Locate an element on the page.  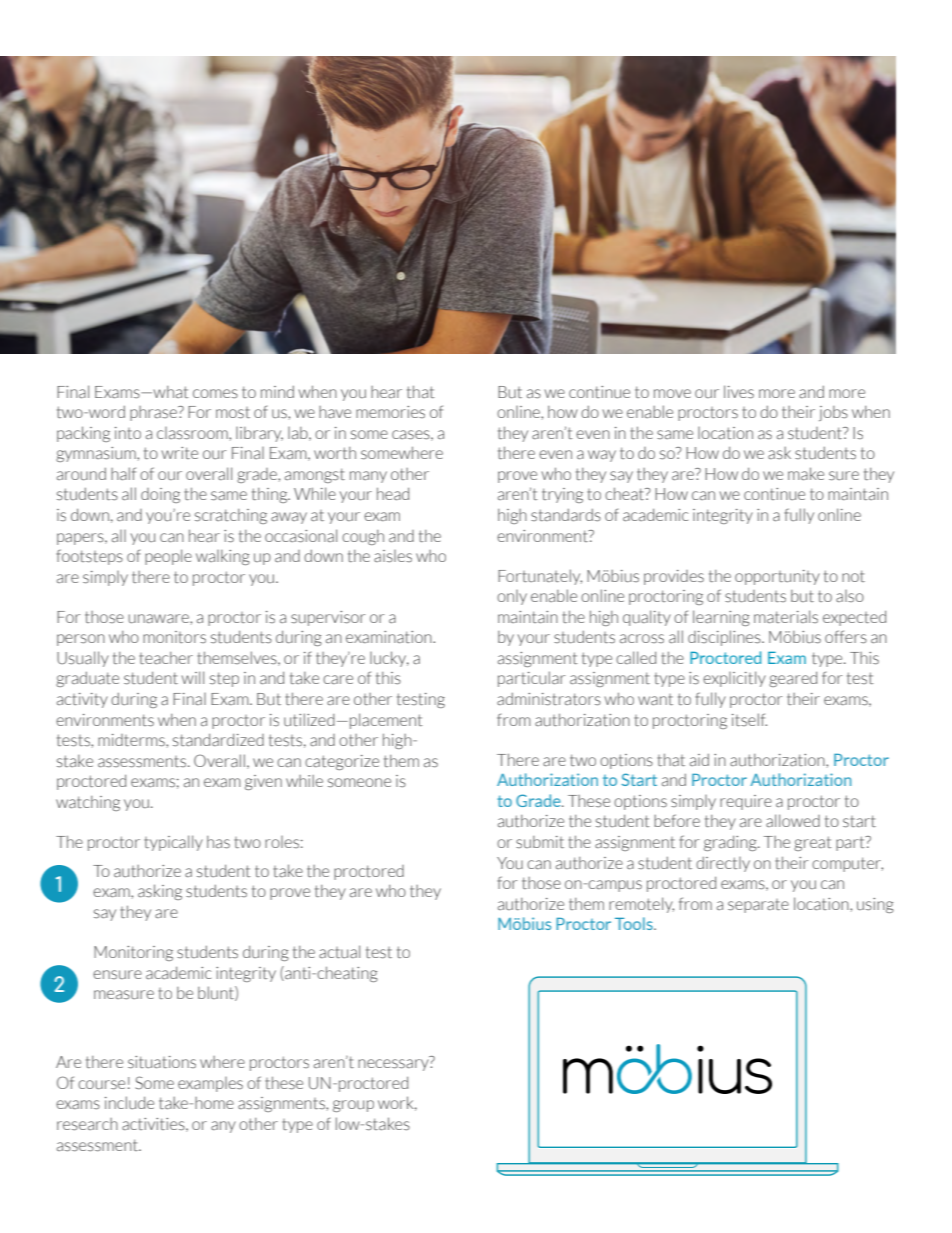
submit is located at coordinates (540, 842).
